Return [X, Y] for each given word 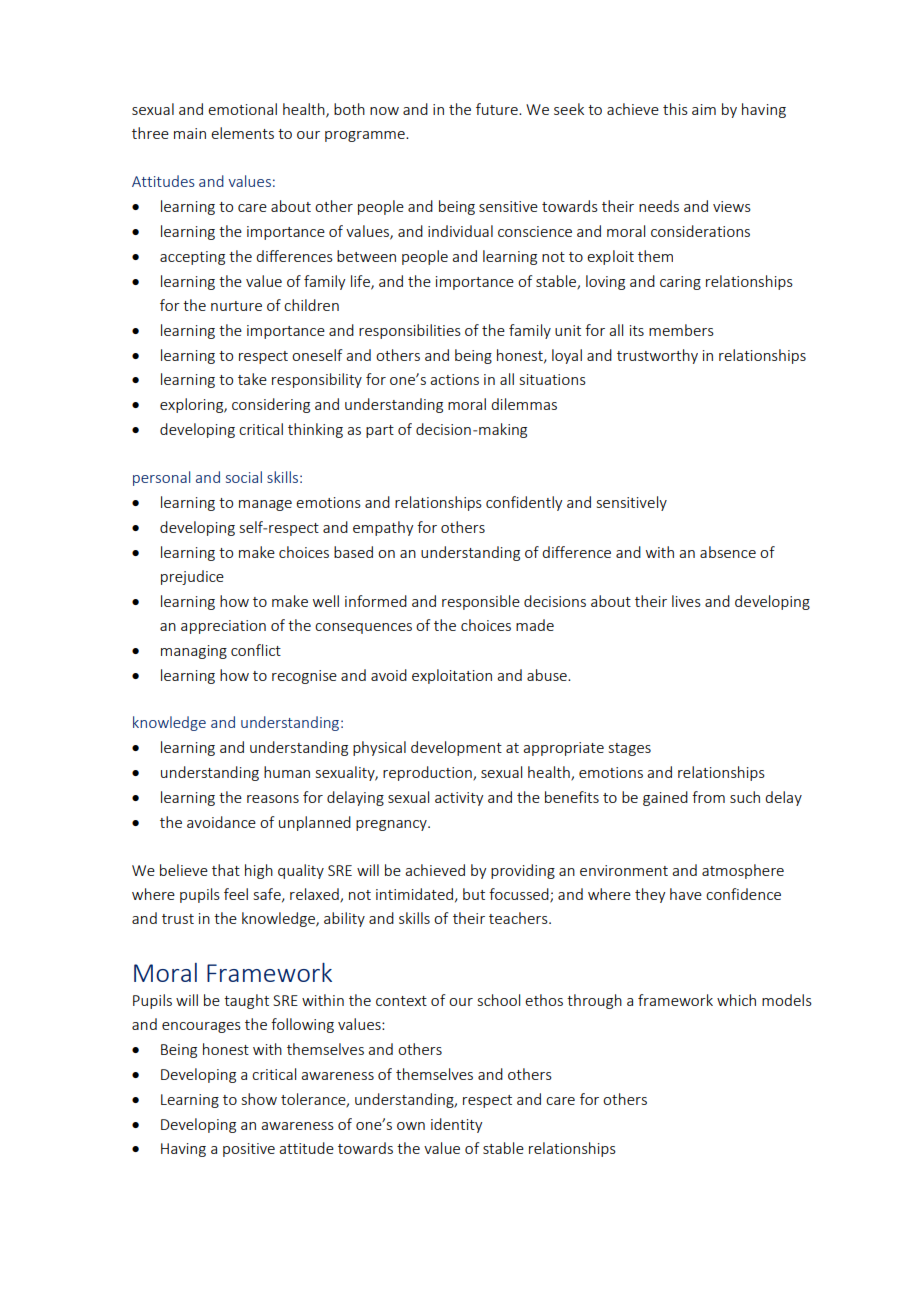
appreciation [223, 627]
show [259, 1099]
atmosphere [743, 871]
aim [704, 109]
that [226, 870]
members [681, 330]
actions [454, 379]
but [474, 894]
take [252, 379]
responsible [481, 602]
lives [686, 601]
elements [242, 133]
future [498, 109]
